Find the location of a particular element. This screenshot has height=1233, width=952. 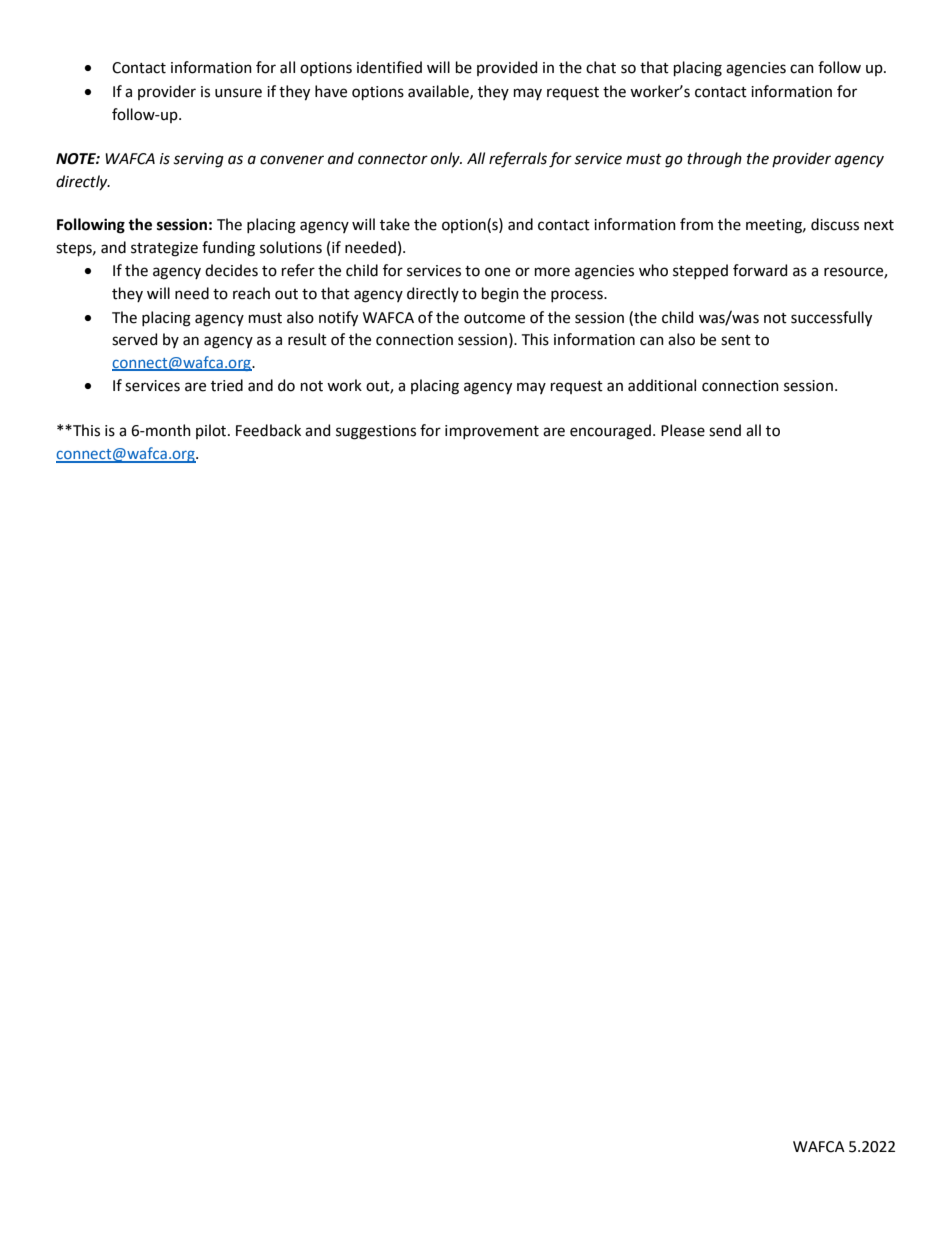

forward is located at coordinates (760, 270).
